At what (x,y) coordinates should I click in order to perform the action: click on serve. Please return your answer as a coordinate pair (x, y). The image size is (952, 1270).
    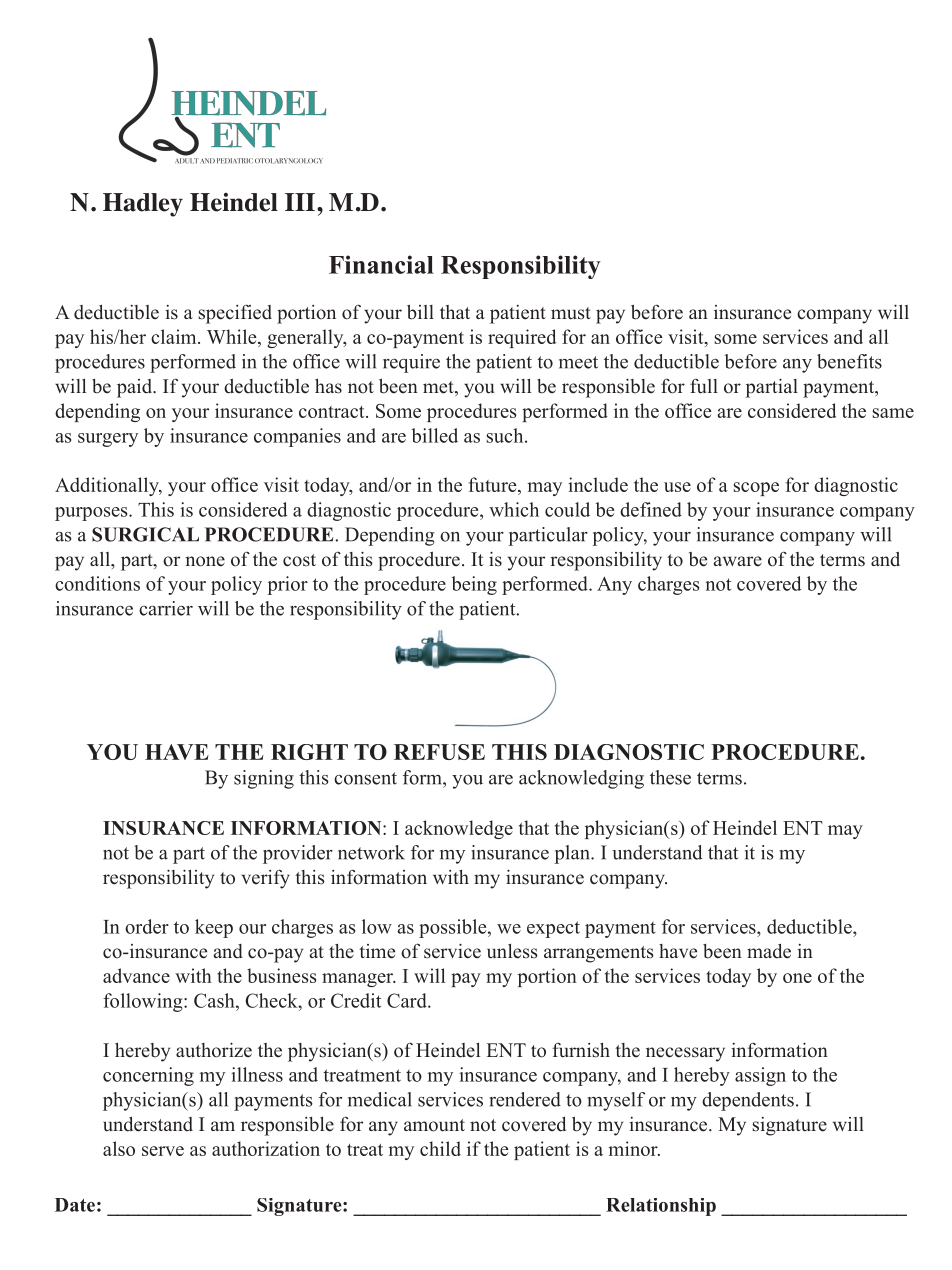
    Looking at the image, I should click on (163, 1151).
